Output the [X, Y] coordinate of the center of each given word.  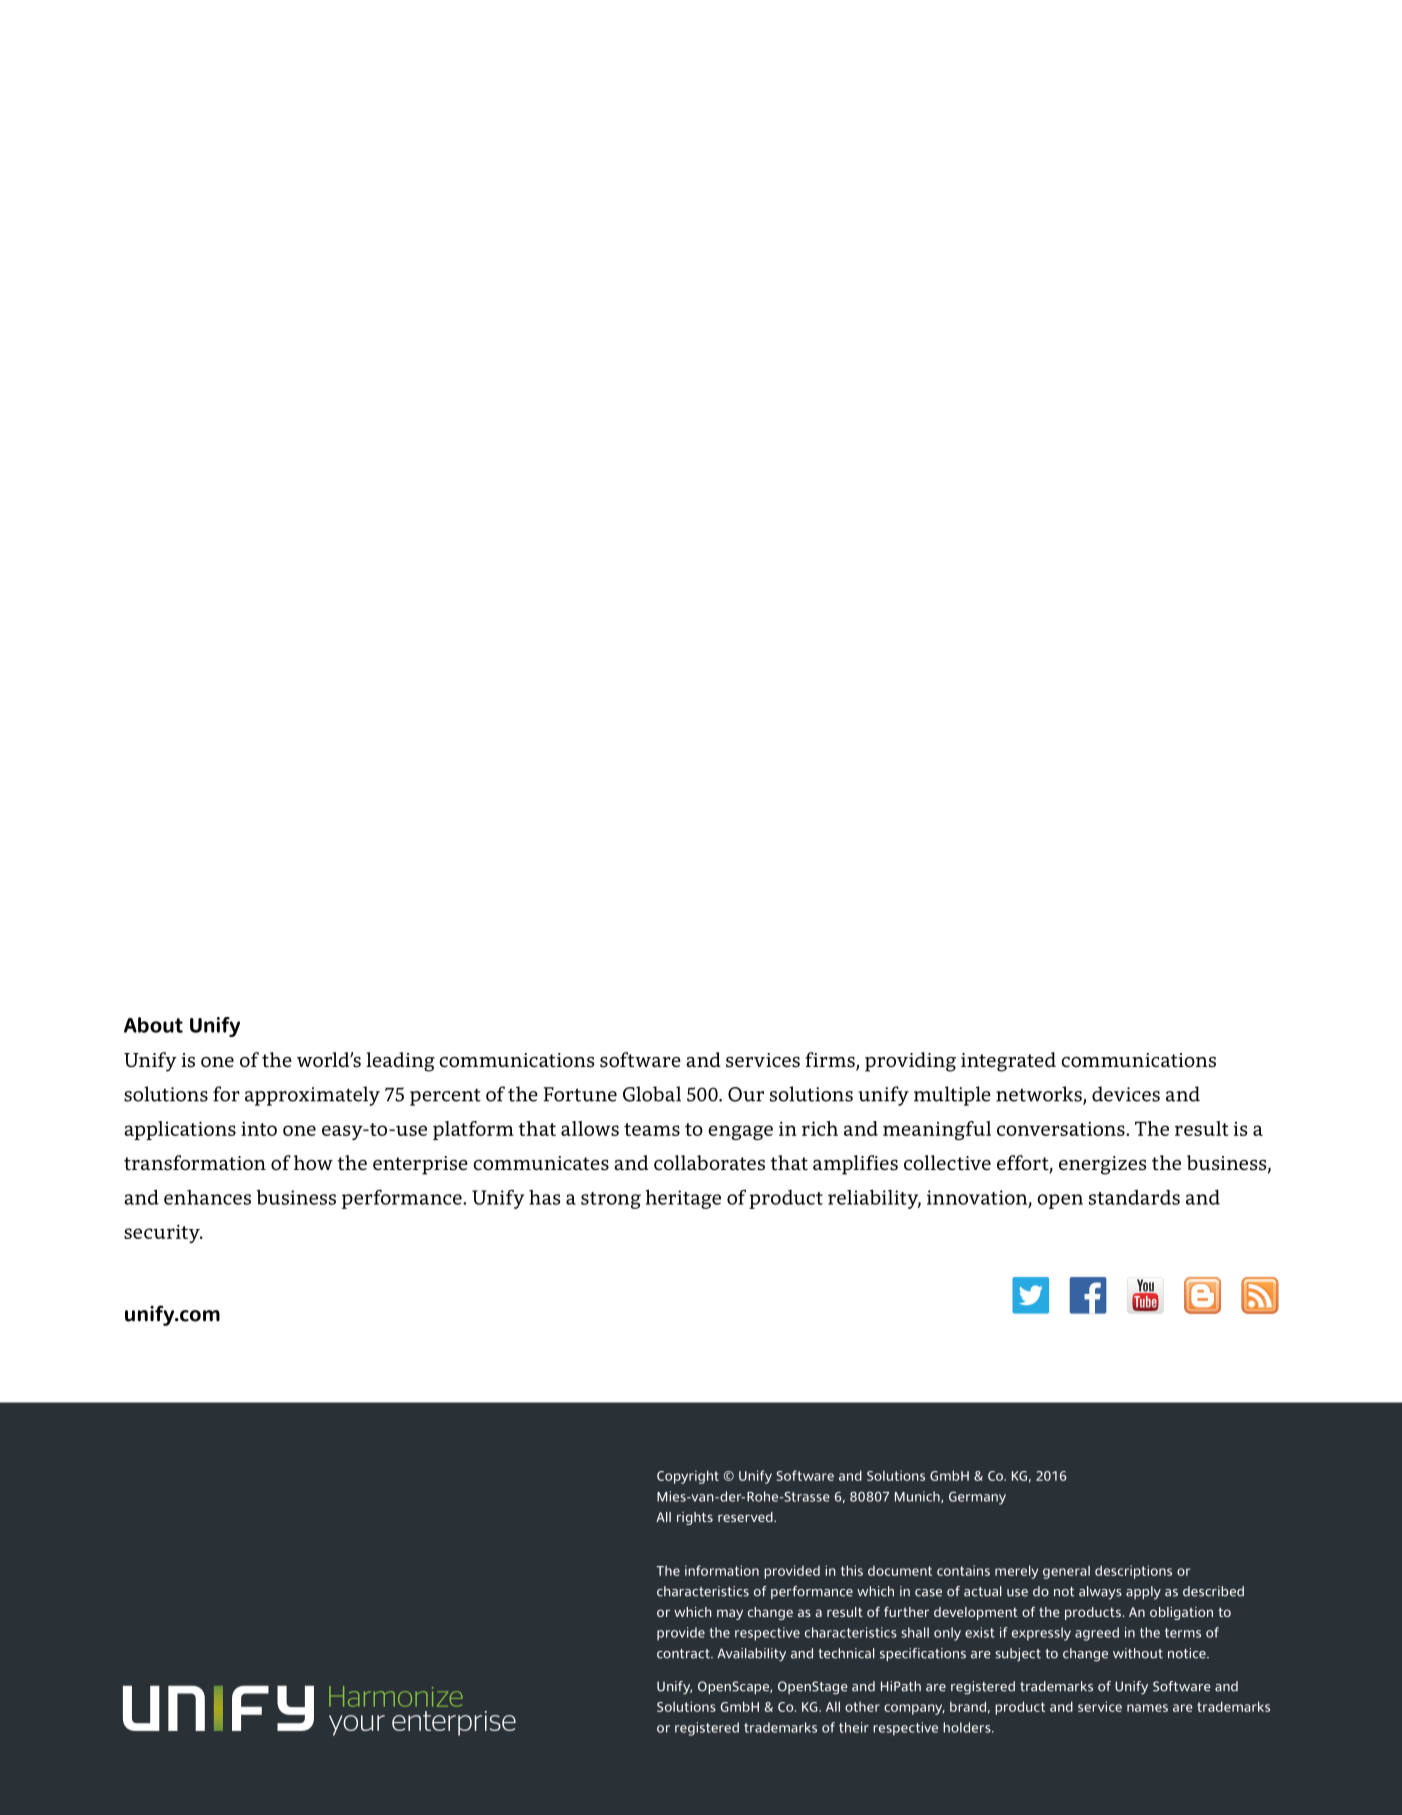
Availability [751, 1655]
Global [652, 1094]
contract [684, 1654]
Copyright [688, 1477]
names [1147, 1708]
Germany [977, 1498]
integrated [1008, 1062]
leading [400, 1062]
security [163, 1233]
